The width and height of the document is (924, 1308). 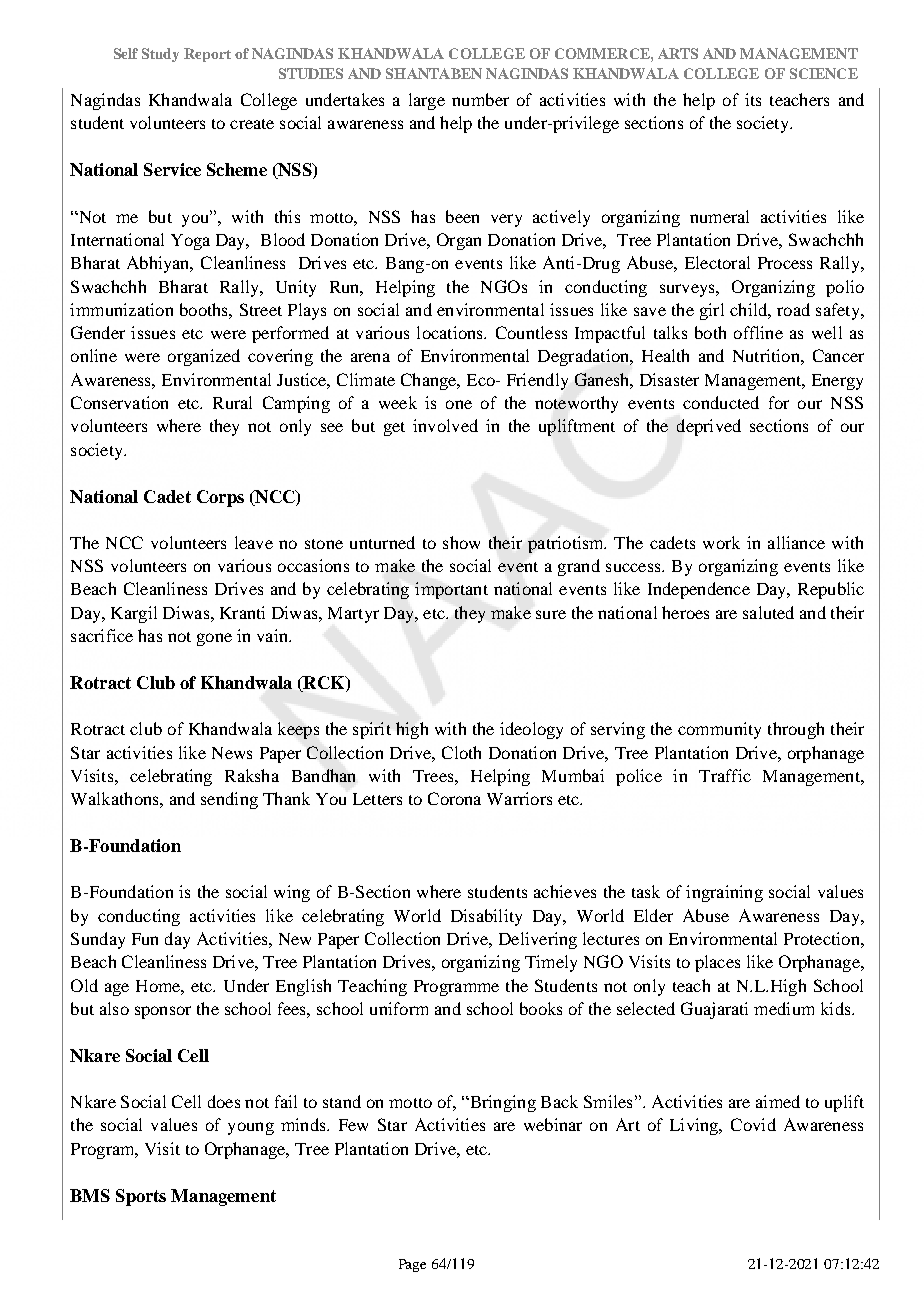 What do you see at coordinates (141, 1197) in the document?
I see `Sports` at bounding box center [141, 1197].
